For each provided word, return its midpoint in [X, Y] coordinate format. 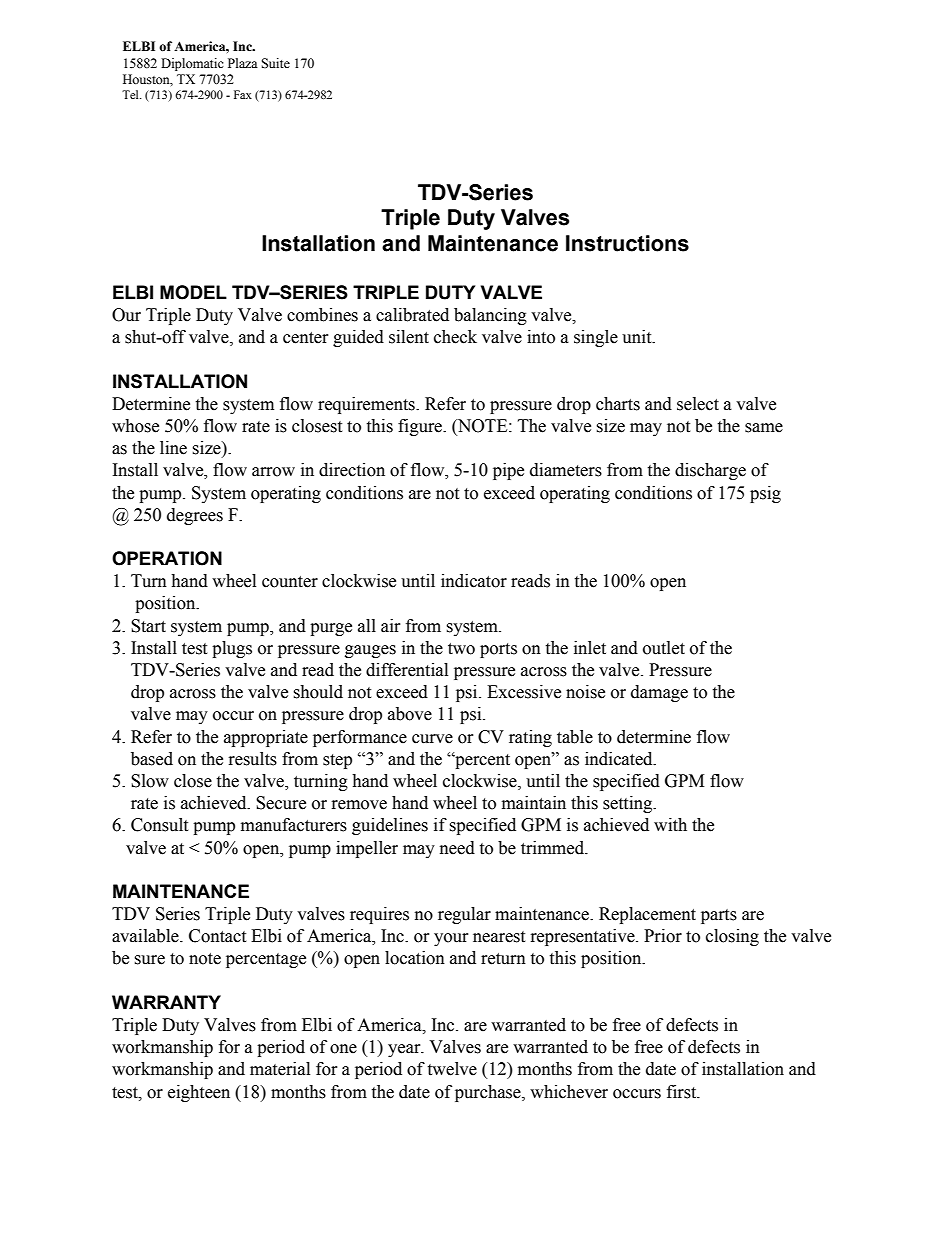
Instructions [627, 243]
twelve [452, 1069]
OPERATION [167, 558]
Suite [275, 63]
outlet [664, 648]
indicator [474, 581]
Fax [243, 94]
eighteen [199, 1093]
